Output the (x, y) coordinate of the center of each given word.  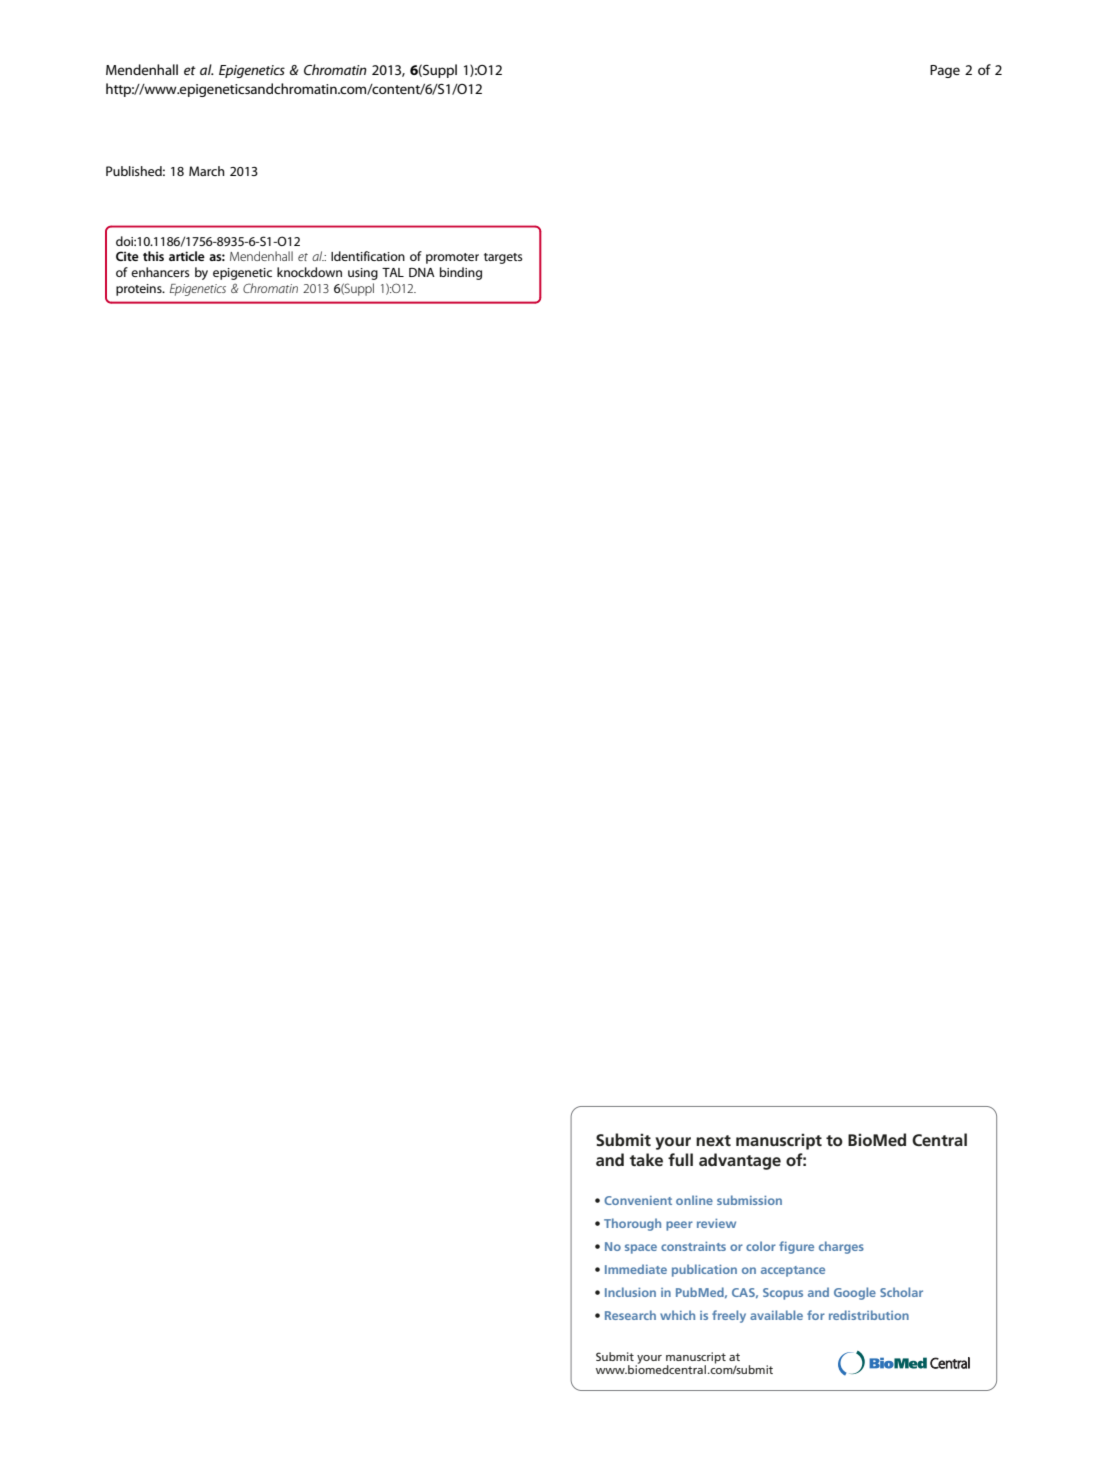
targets (503, 258)
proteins (140, 290)
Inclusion (630, 1292)
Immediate (636, 1269)
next (713, 1140)
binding (461, 273)
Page (945, 71)
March (207, 171)
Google (855, 1293)
